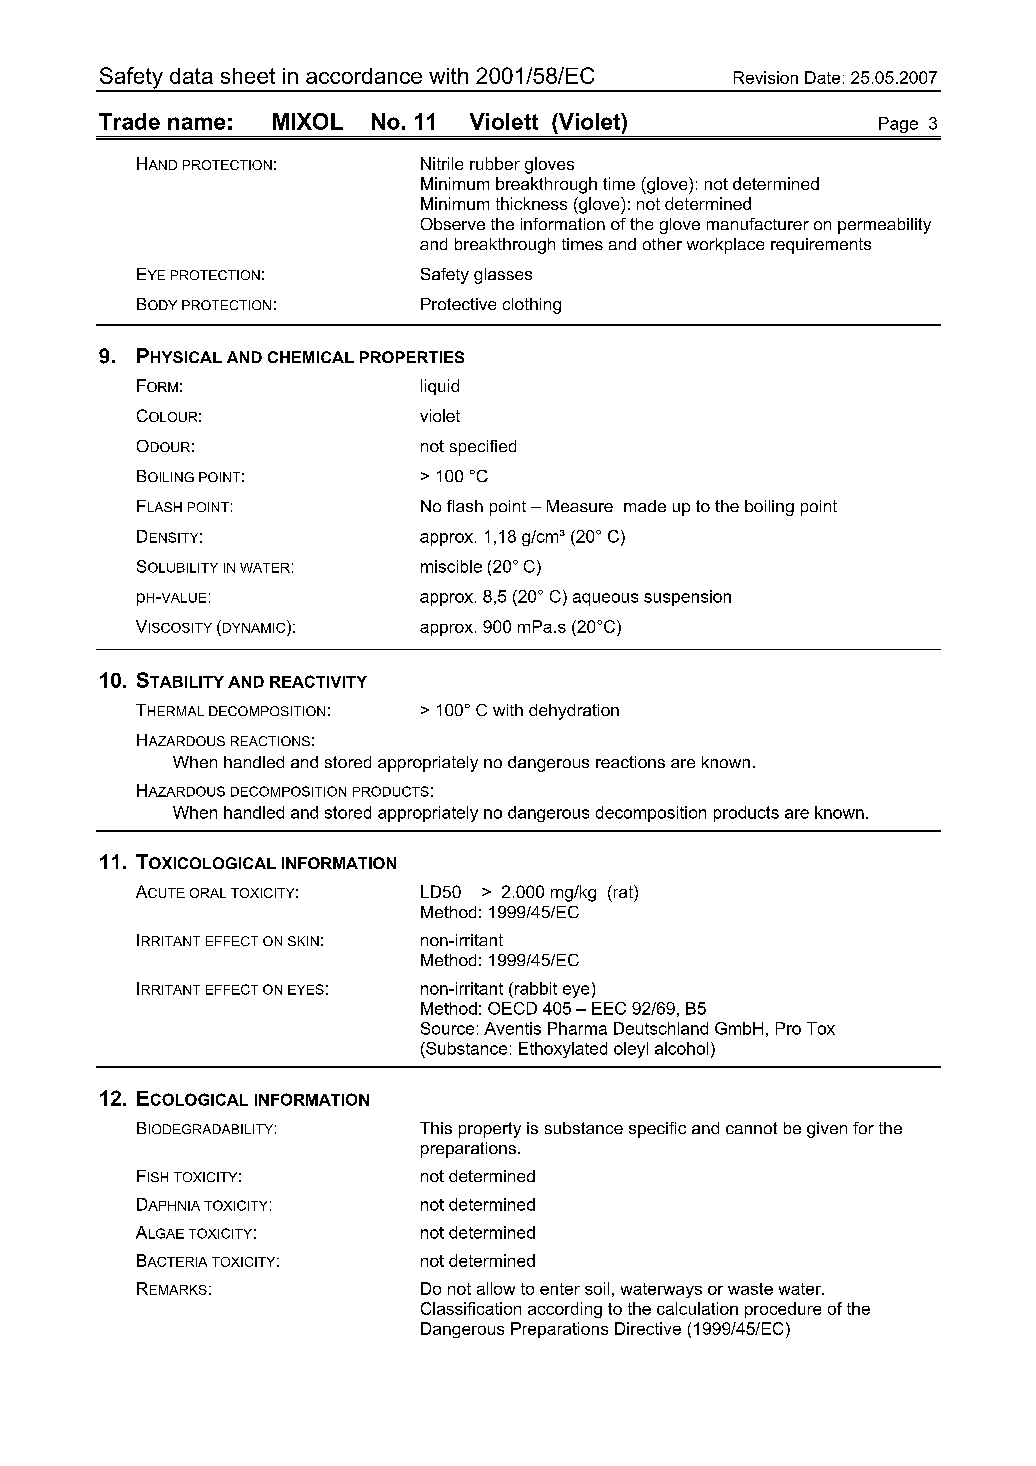 The height and width of the image is (1466, 1036). Describe the element at coordinates (483, 448) in the image. I see `specified` at that location.
